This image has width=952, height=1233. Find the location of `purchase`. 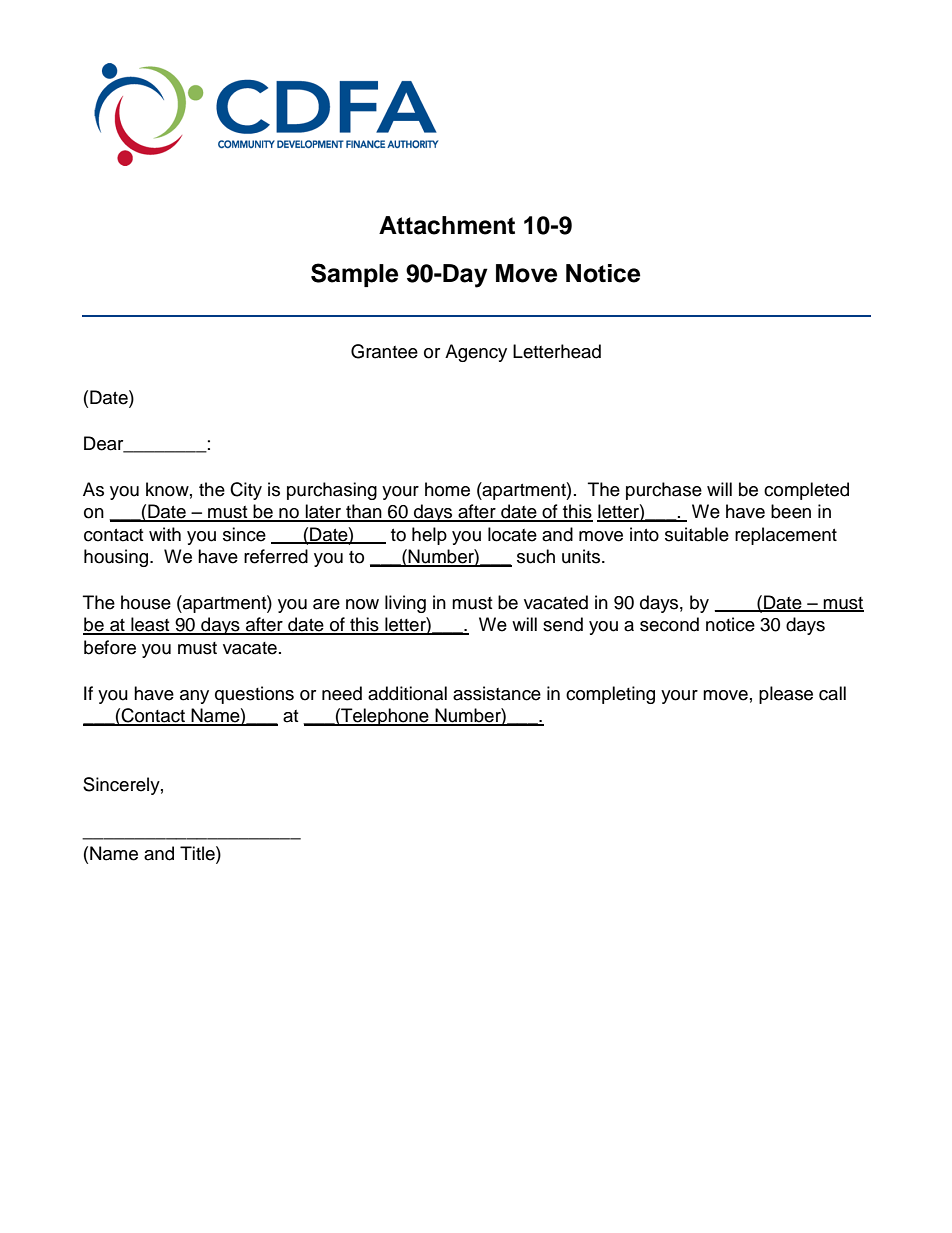

purchase is located at coordinates (664, 491).
